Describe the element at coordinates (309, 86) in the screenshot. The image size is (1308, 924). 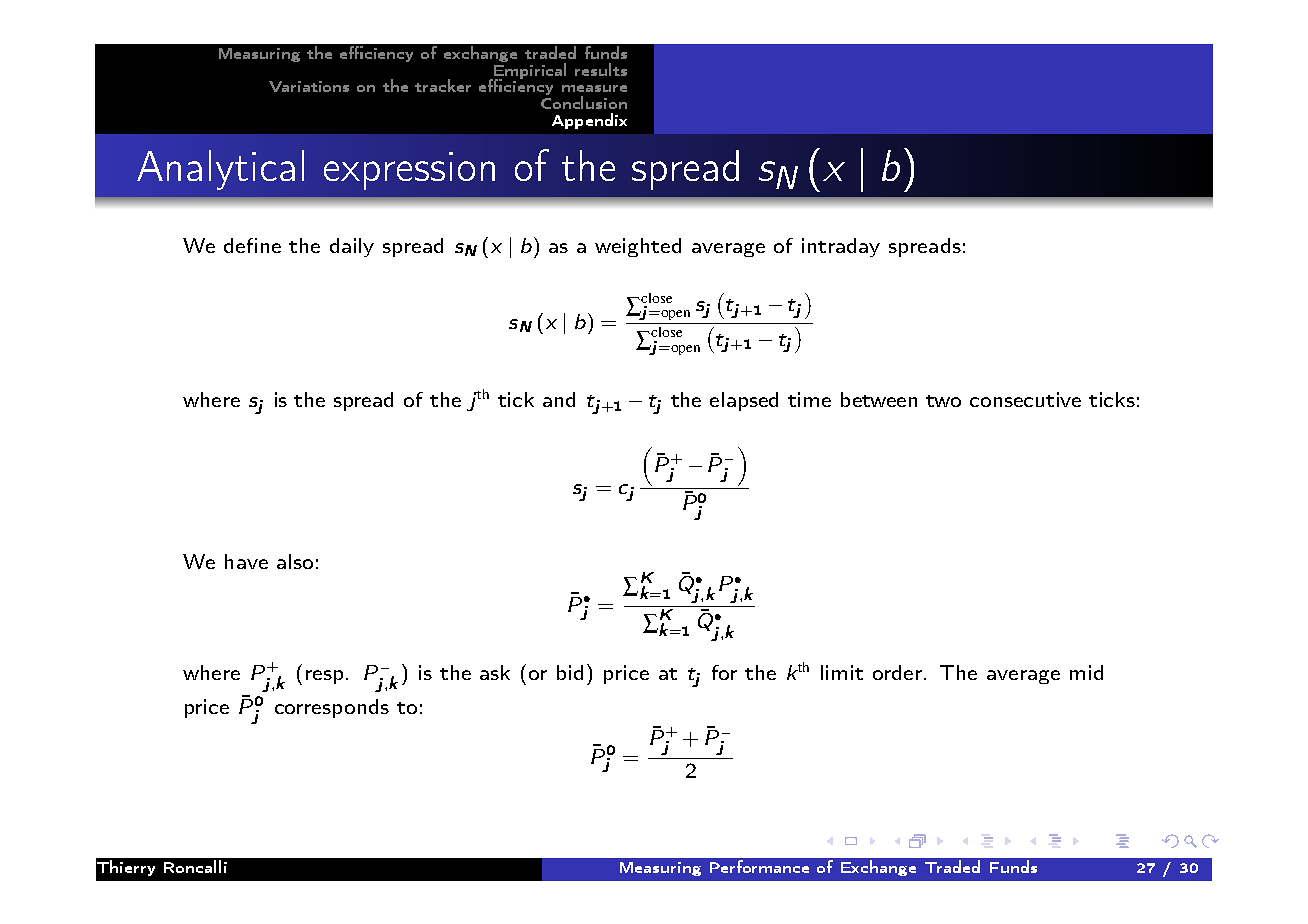
I see `Variations` at that location.
